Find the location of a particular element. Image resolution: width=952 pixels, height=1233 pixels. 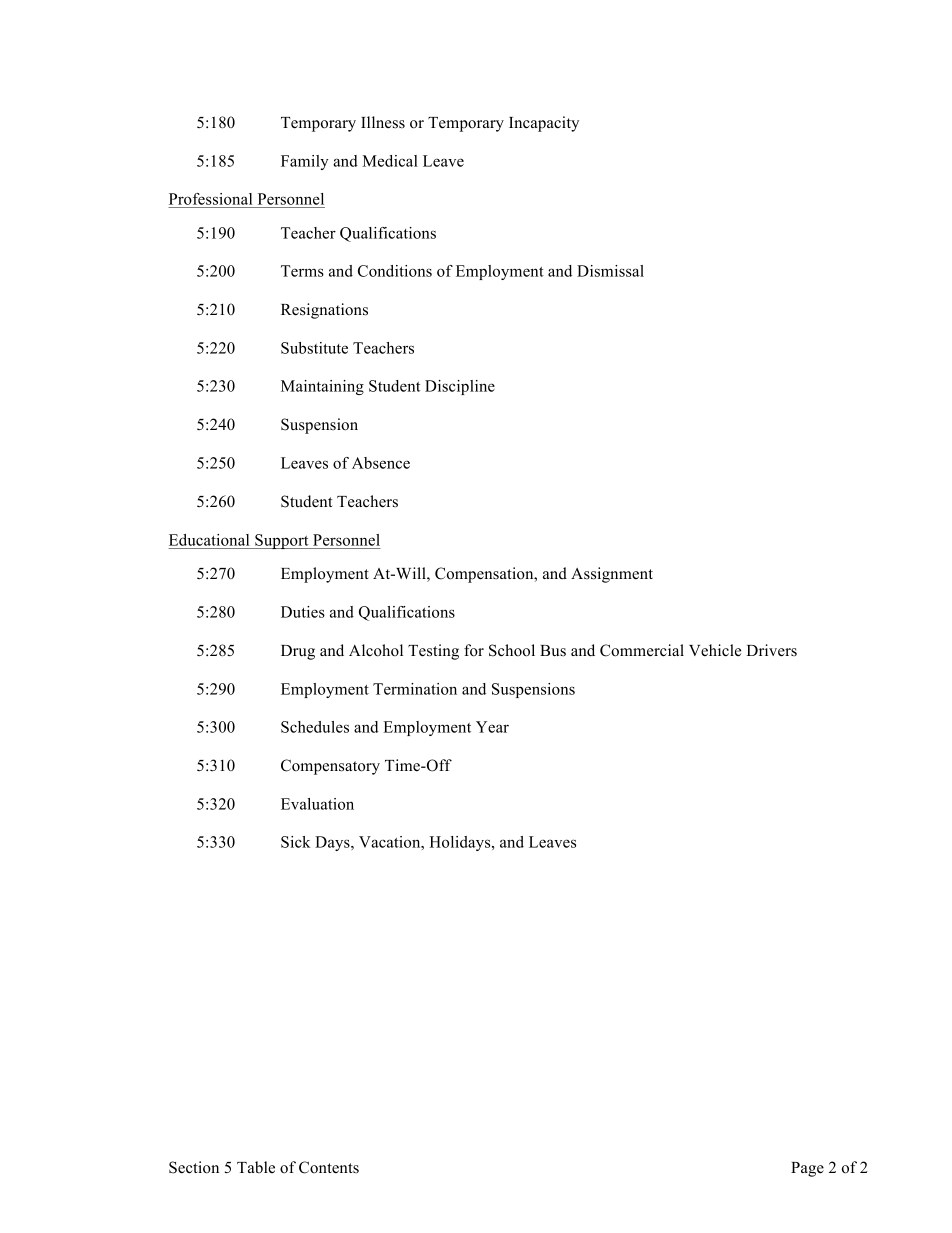

Page is located at coordinates (807, 1169).
